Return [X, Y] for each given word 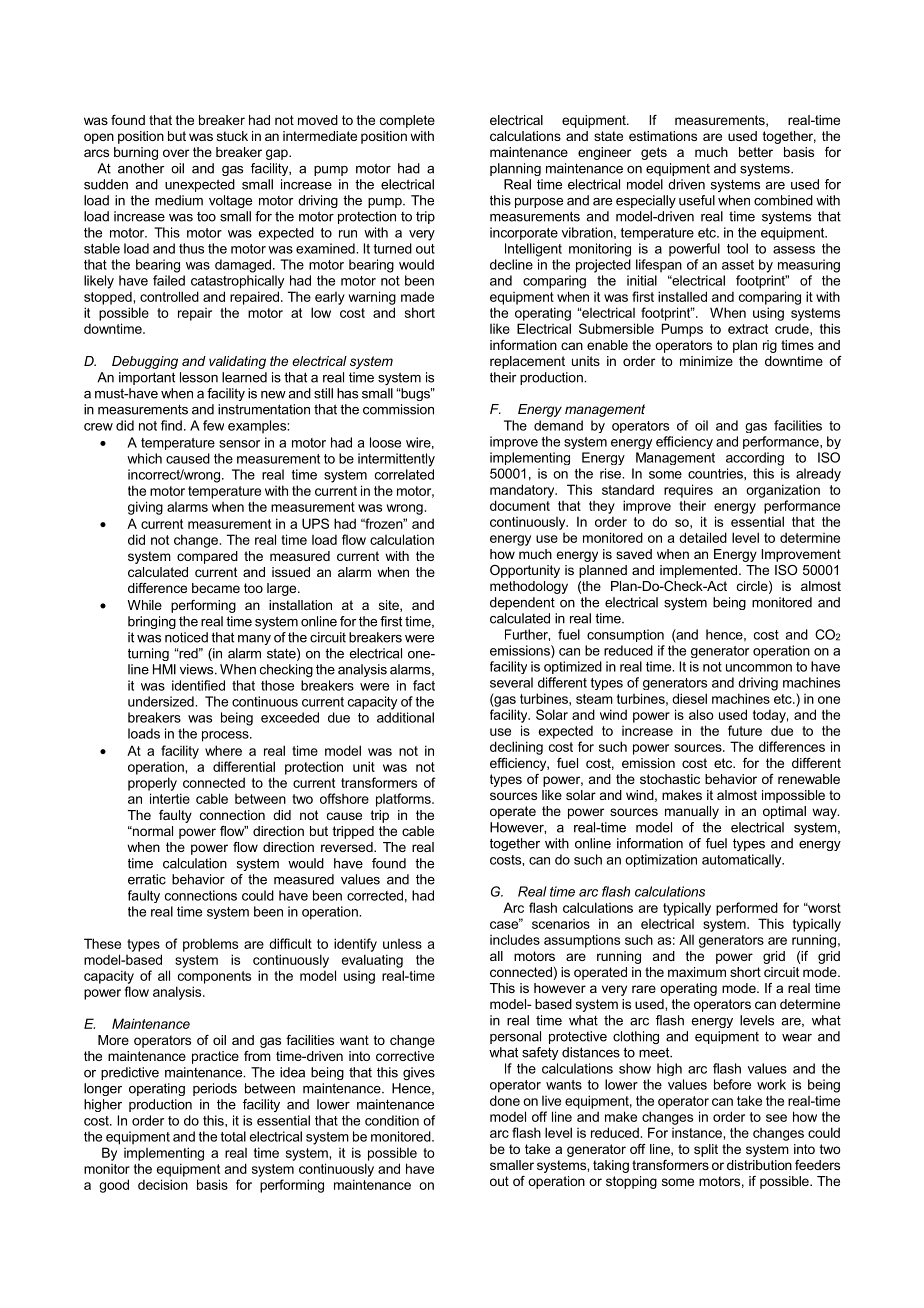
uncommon [759, 668]
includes [515, 939]
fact [424, 685]
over [176, 153]
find [171, 425]
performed [747, 909]
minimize [706, 361]
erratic [147, 879]
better [756, 152]
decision [163, 1184]
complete [407, 121]
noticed [186, 637]
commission [398, 409]
